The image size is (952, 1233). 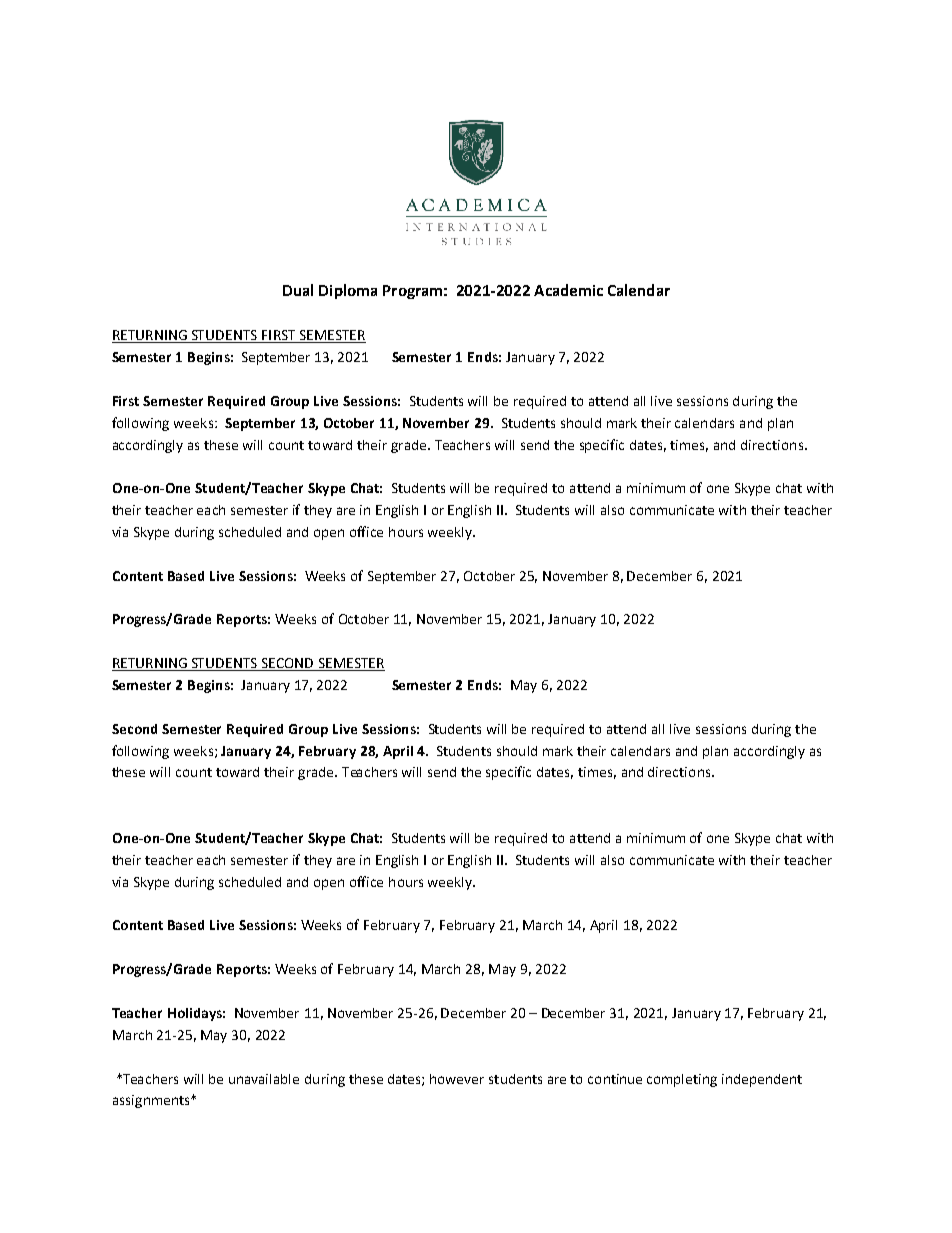 I want to click on assignments, so click(x=152, y=1101).
